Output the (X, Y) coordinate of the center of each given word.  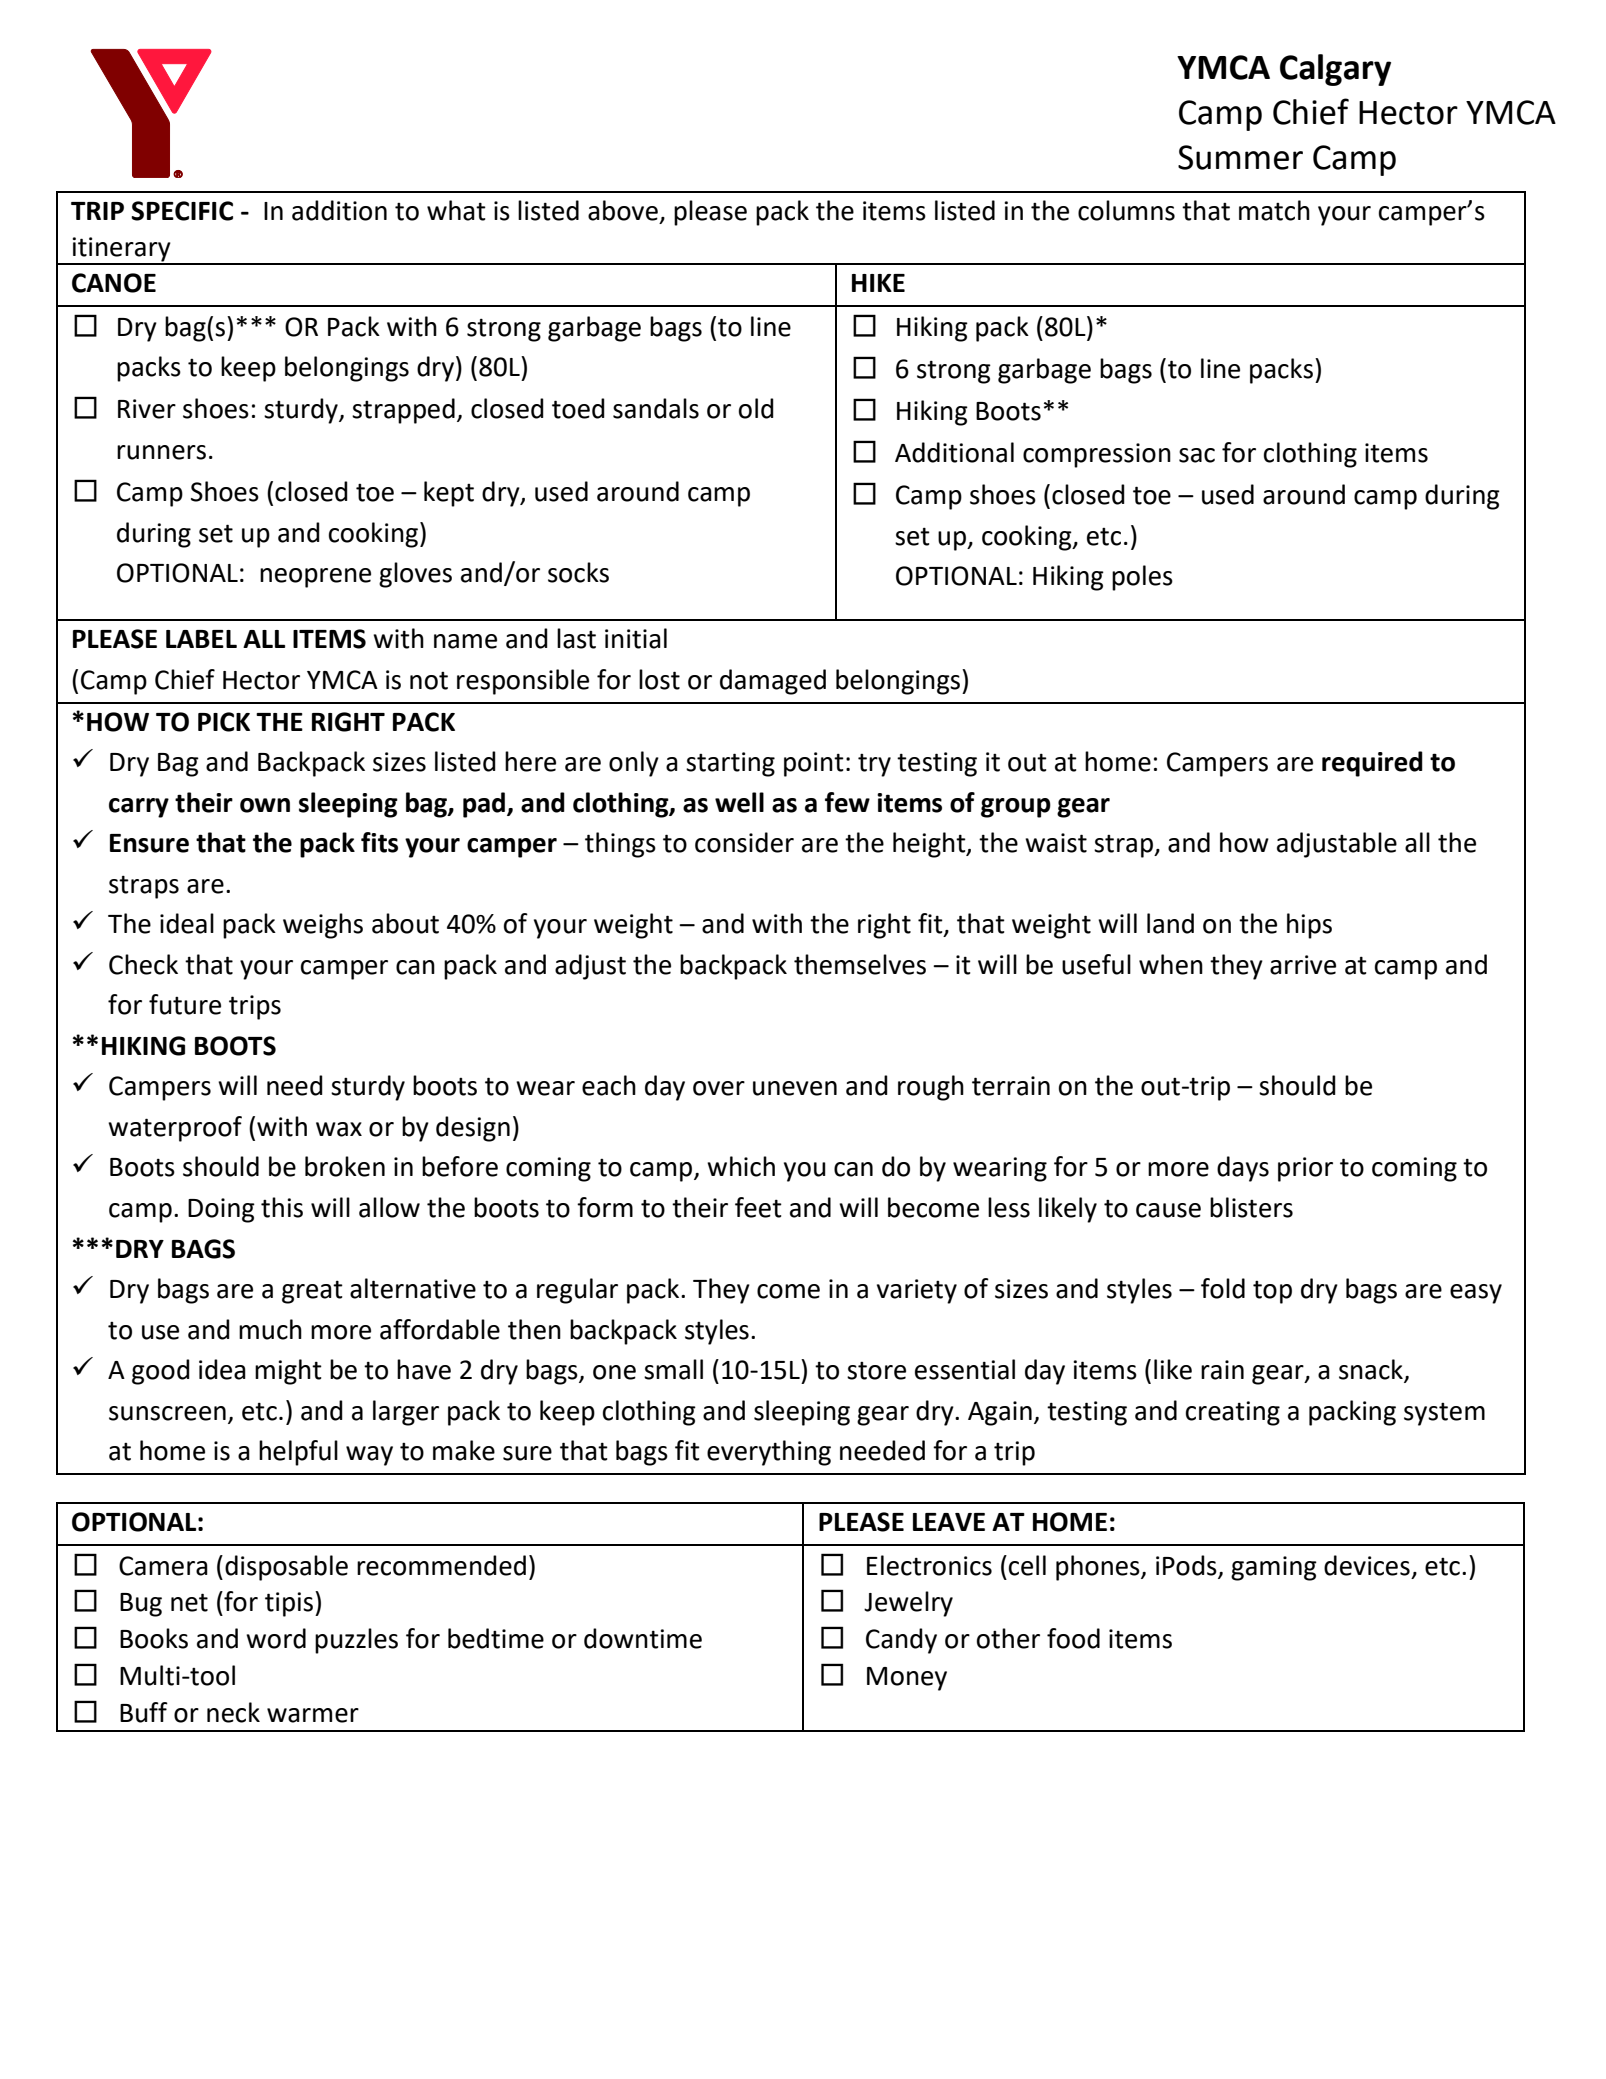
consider (744, 842)
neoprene (315, 578)
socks (578, 572)
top (1272, 1292)
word (276, 1638)
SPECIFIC (182, 211)
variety (917, 1291)
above (623, 210)
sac (1197, 455)
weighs (323, 926)
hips (1309, 926)
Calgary (1335, 70)
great (312, 1292)
